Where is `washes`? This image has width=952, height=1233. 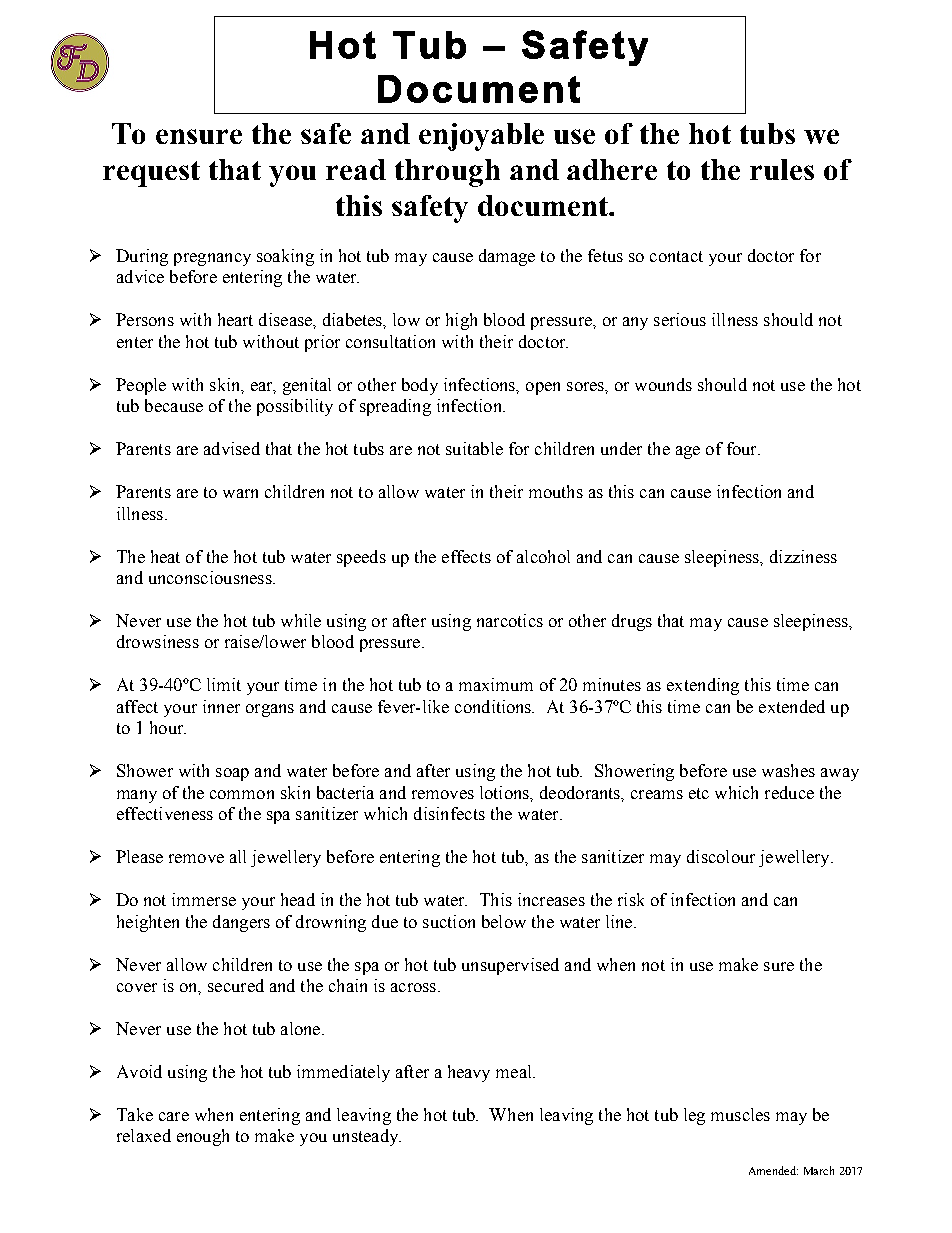
washes is located at coordinates (788, 770).
